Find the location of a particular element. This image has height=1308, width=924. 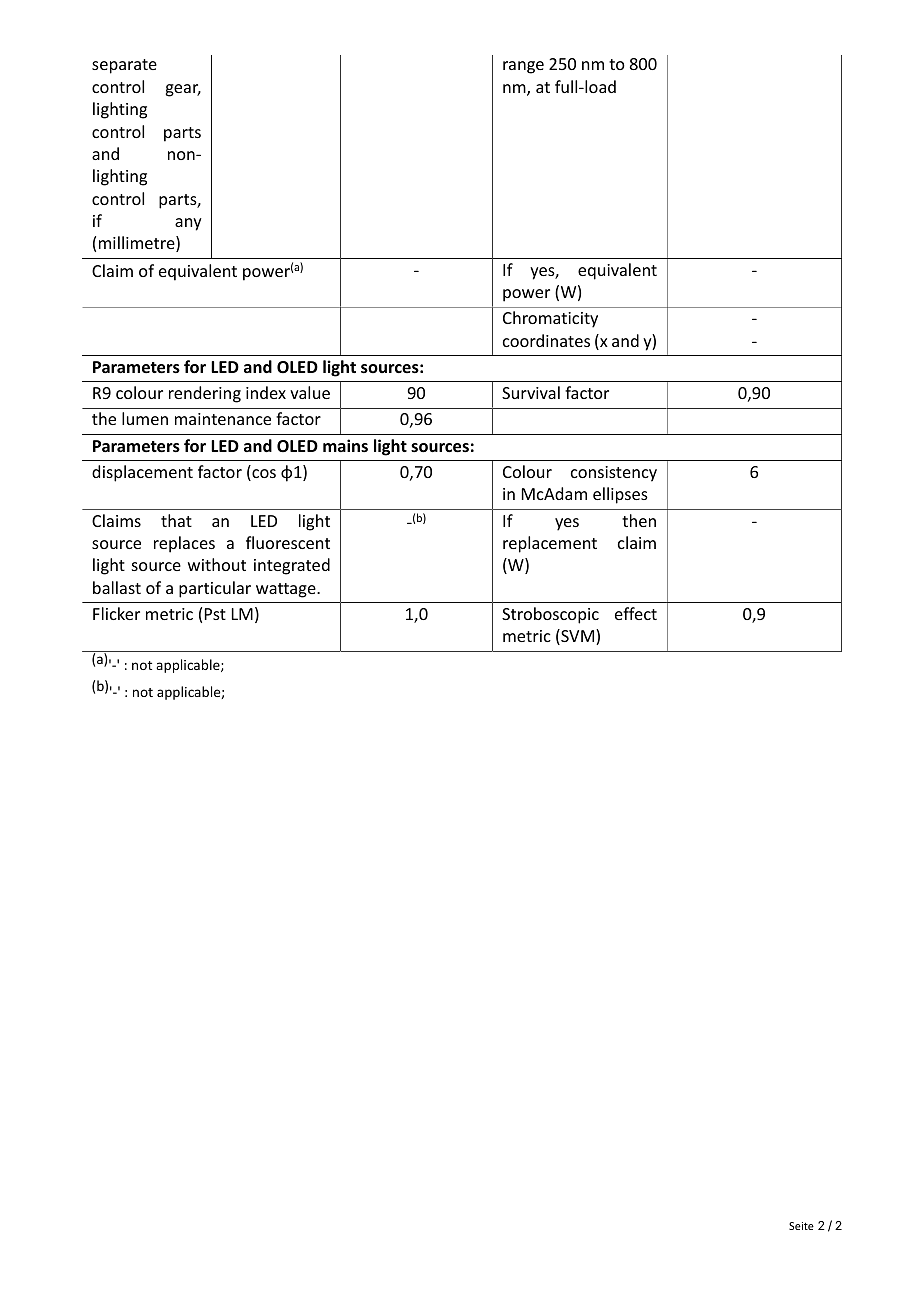

mains is located at coordinates (345, 445).
